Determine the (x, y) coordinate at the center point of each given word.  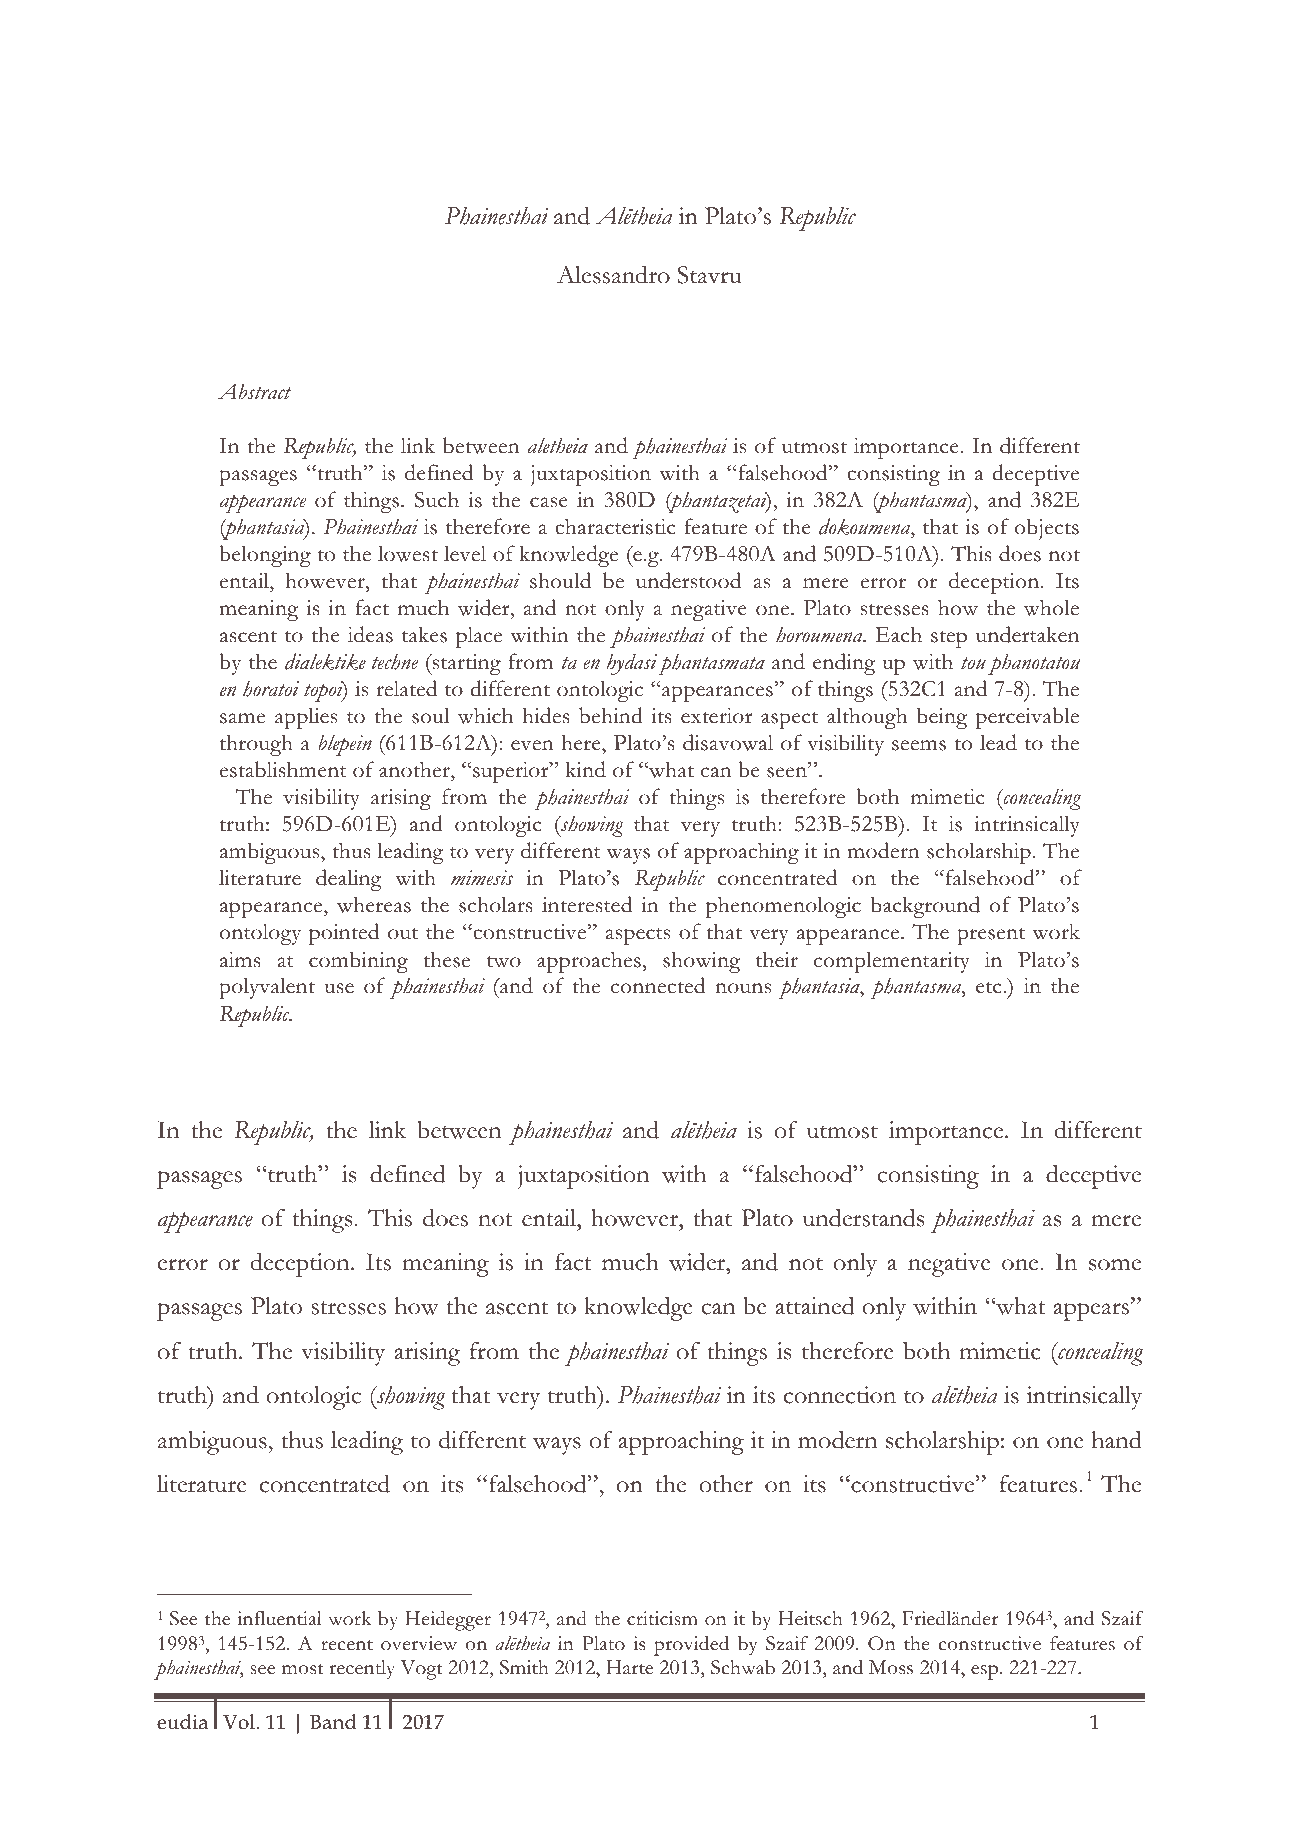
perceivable (1027, 718)
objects (1047, 529)
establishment (283, 769)
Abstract (255, 391)
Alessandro (613, 274)
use (339, 988)
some (1115, 1265)
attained (814, 1306)
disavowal (728, 742)
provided (691, 1646)
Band (333, 1722)
